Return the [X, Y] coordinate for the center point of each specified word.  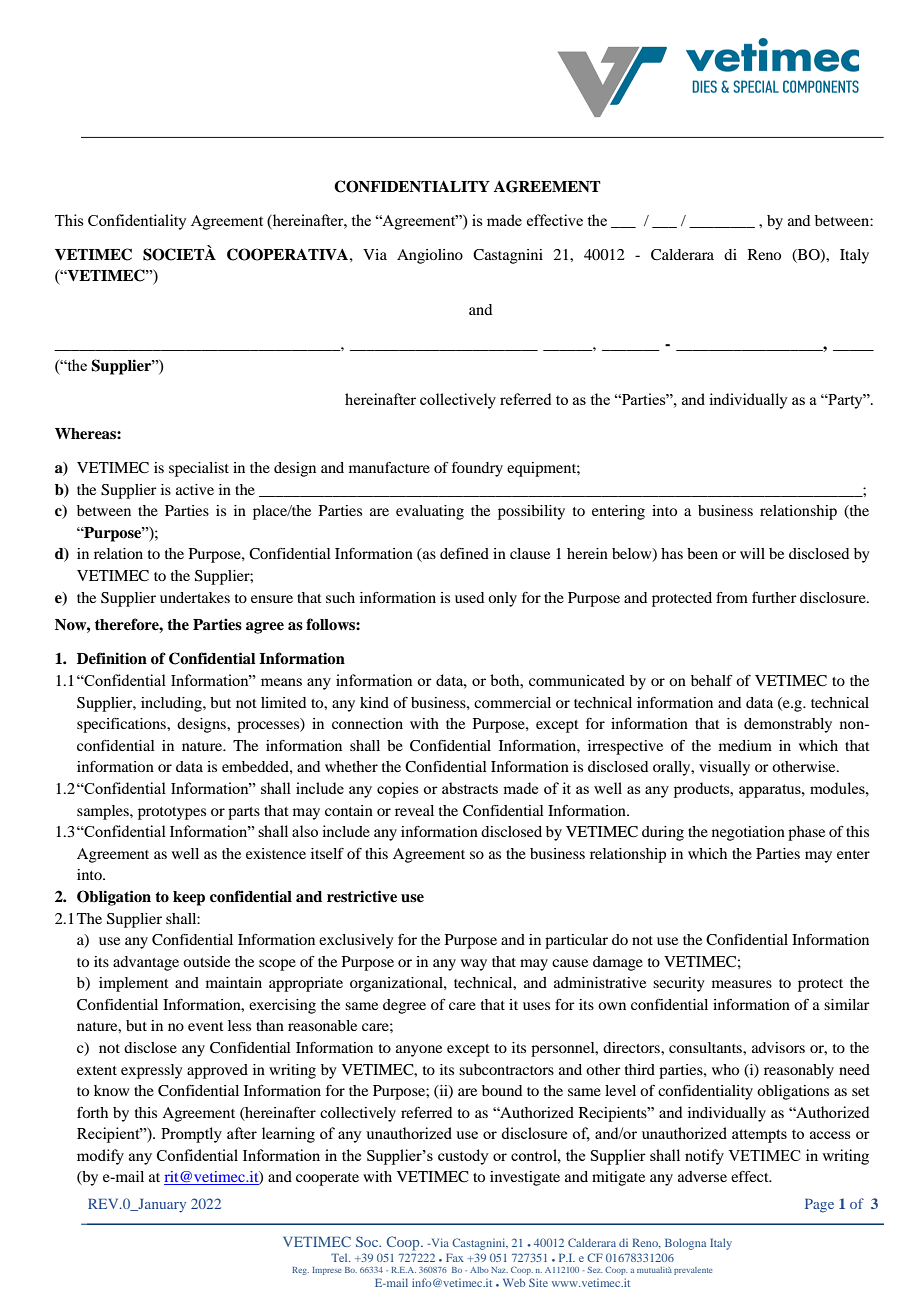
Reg [300, 1271]
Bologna [685, 1244]
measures [742, 984]
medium [745, 745]
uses [536, 1006]
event [206, 1026]
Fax [455, 1257]
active [195, 489]
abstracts [470, 788]
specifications [122, 725]
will [752, 553]
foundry [477, 469]
